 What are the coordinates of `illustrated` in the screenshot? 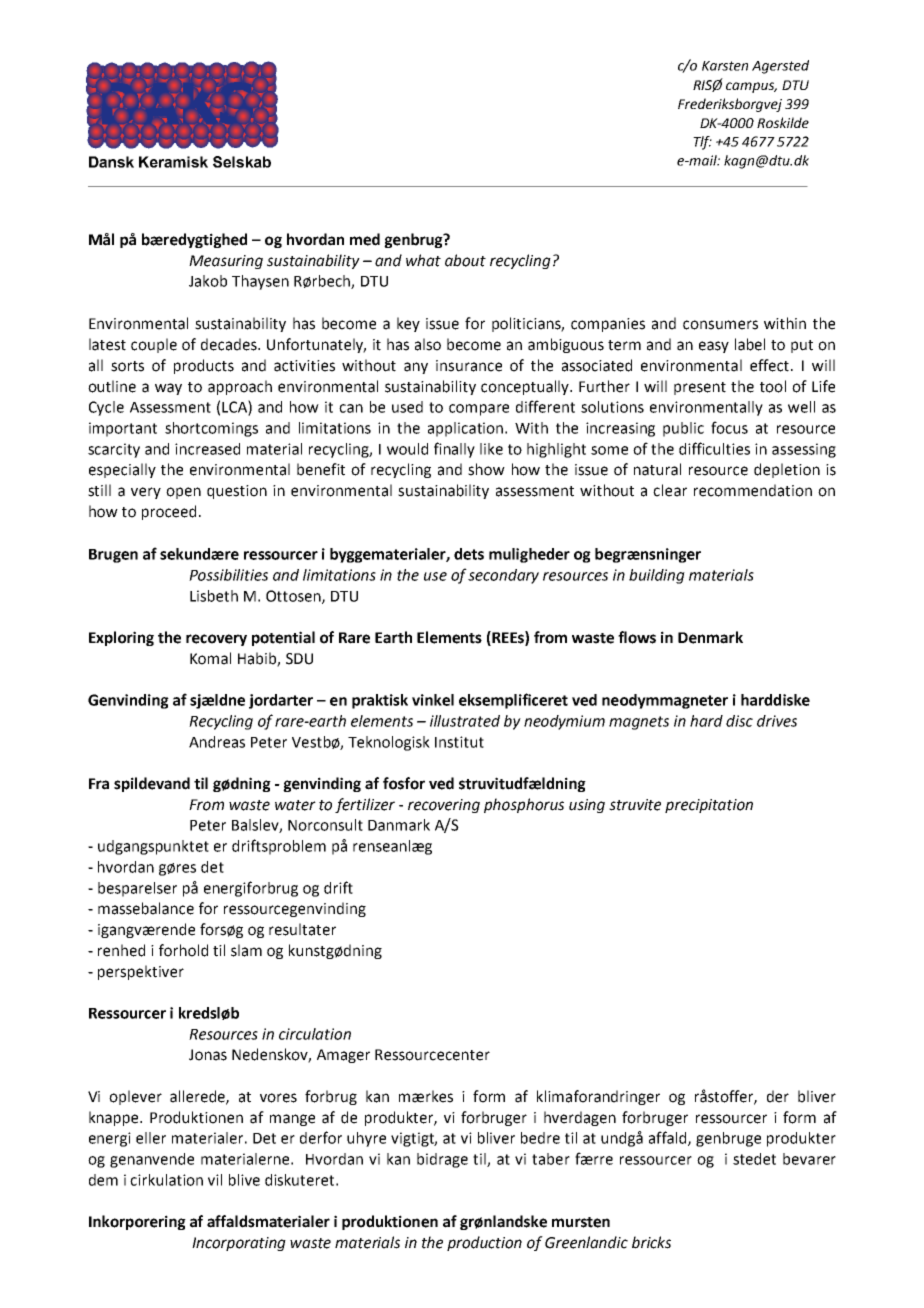 It's located at (465, 721).
